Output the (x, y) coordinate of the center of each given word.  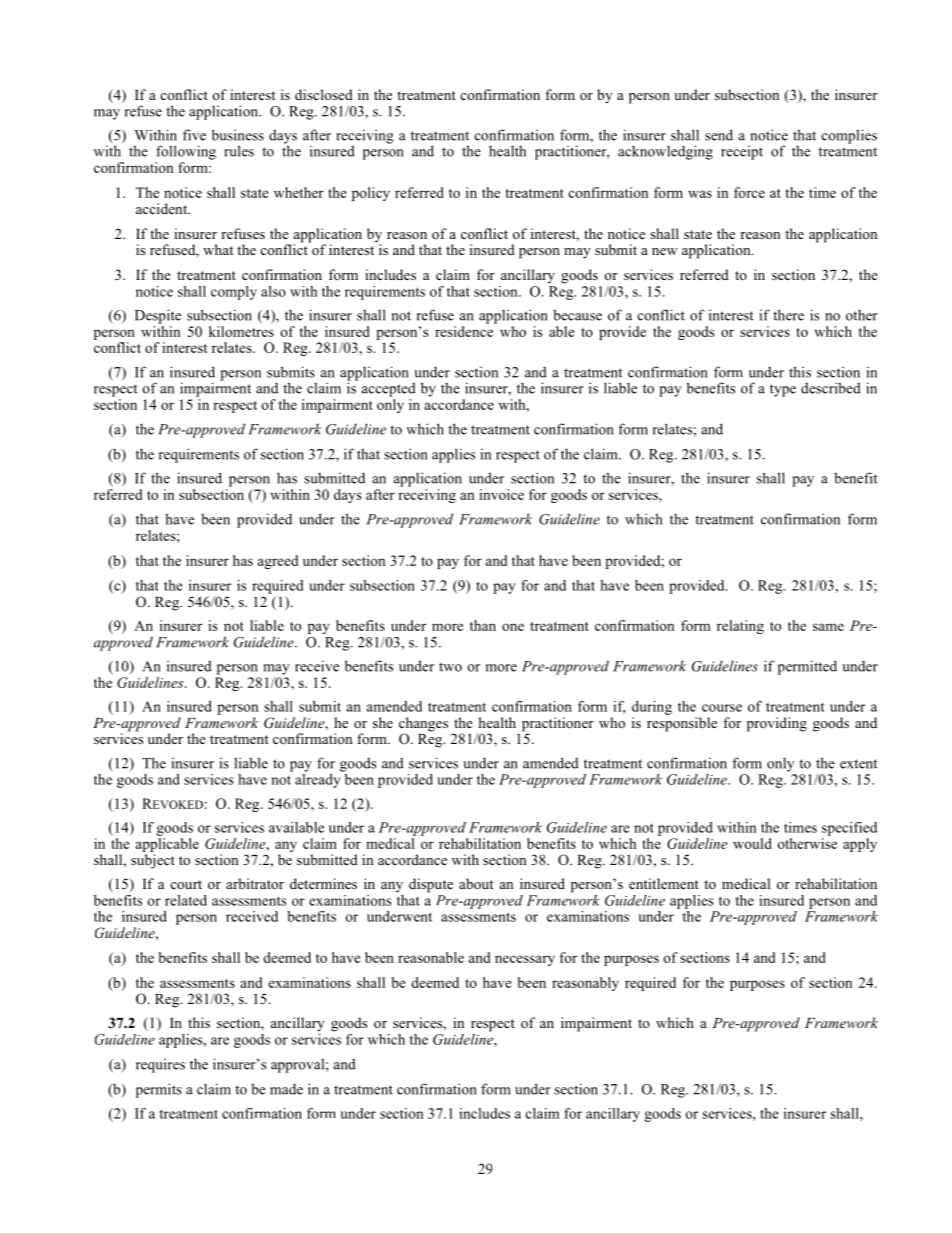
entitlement (664, 883)
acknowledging (665, 152)
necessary (525, 960)
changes (423, 725)
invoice (501, 494)
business (238, 135)
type (783, 390)
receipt (742, 153)
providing (777, 724)
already (319, 779)
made (286, 1089)
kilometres (241, 331)
